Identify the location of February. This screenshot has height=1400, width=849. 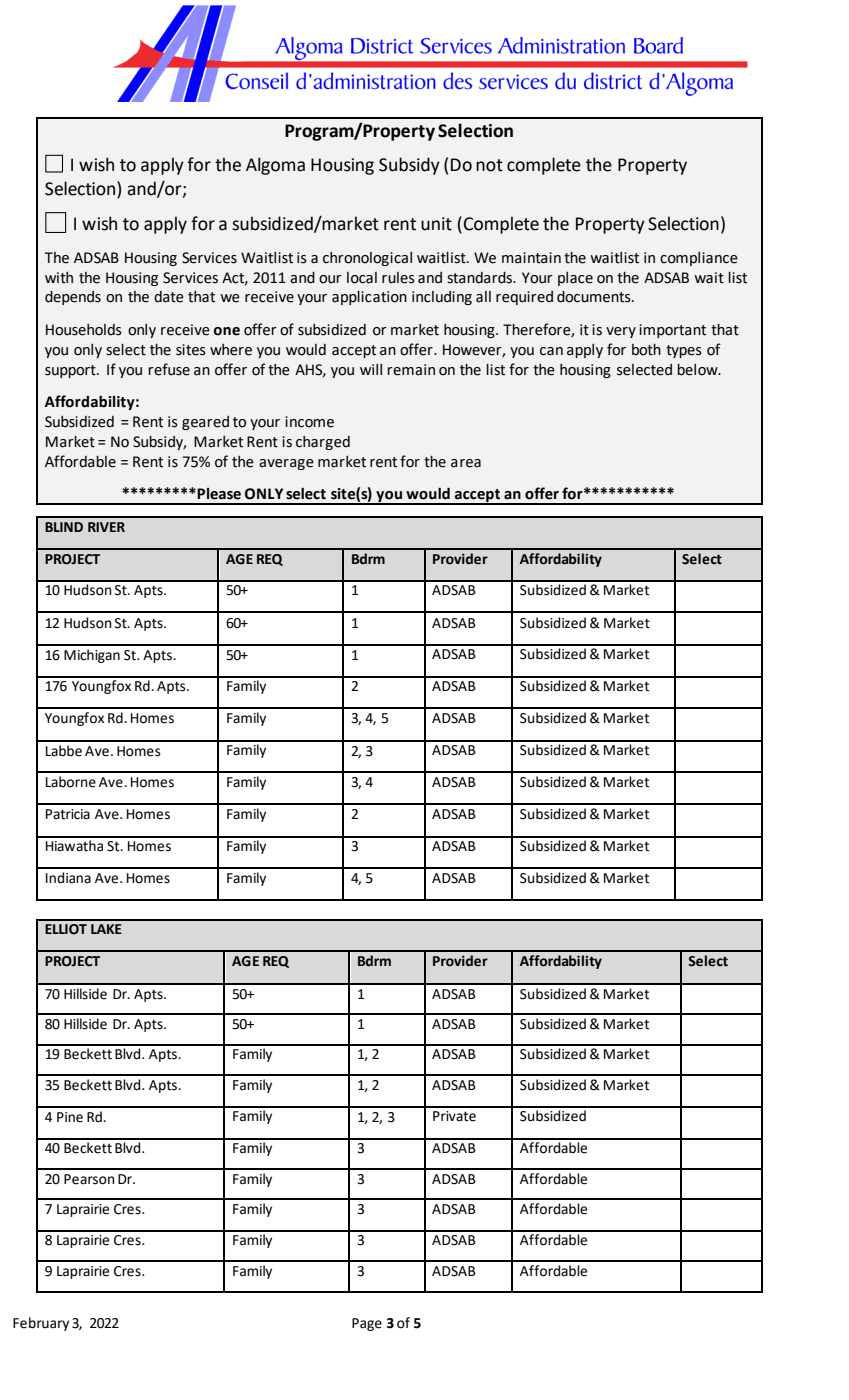
(41, 1324).
